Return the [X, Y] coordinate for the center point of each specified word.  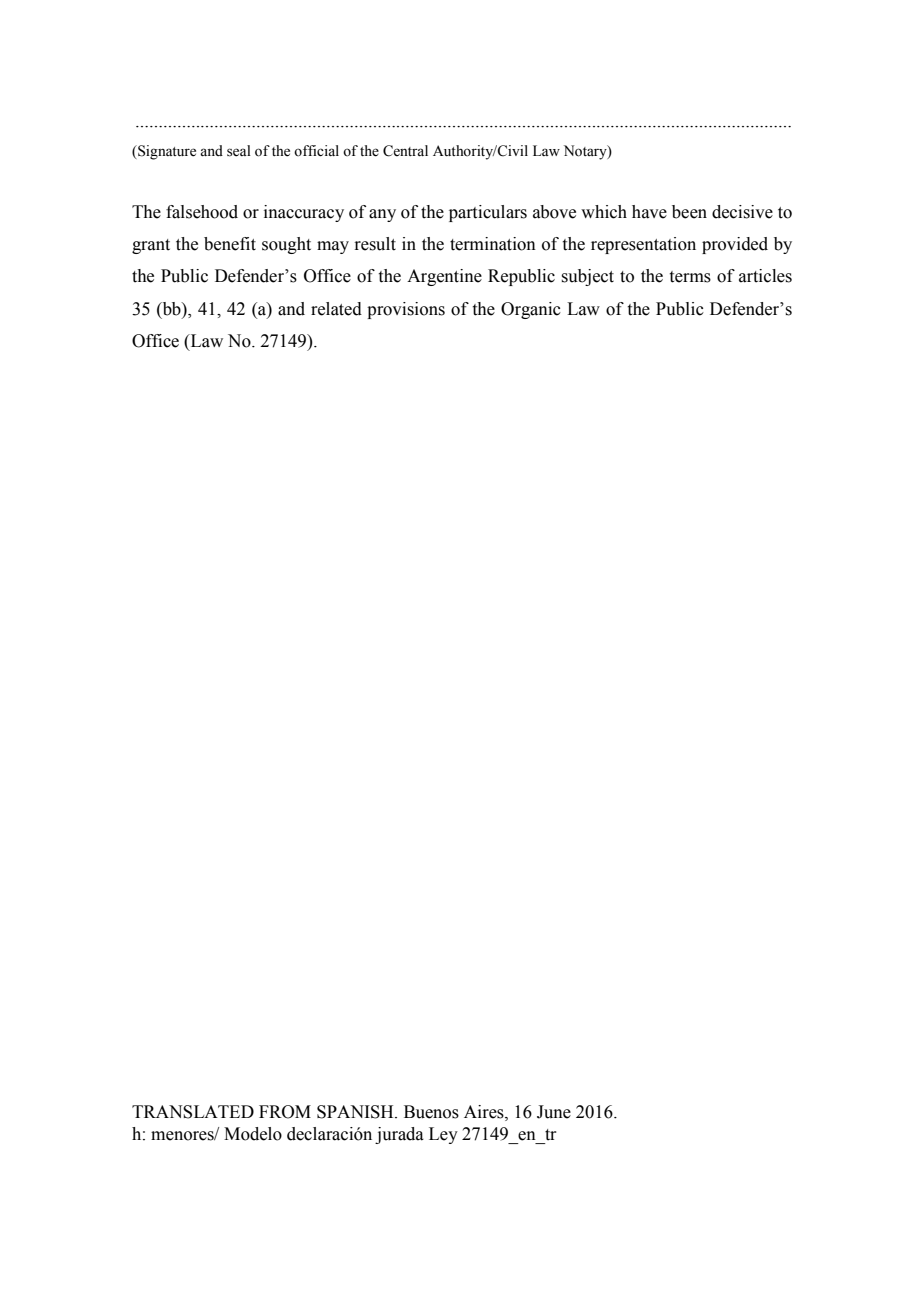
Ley [443, 1135]
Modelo [253, 1134]
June [554, 1112]
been [689, 212]
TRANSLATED [193, 1112]
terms [690, 277]
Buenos [431, 1112]
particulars [488, 213]
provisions [406, 310]
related [336, 309]
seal [239, 151]
